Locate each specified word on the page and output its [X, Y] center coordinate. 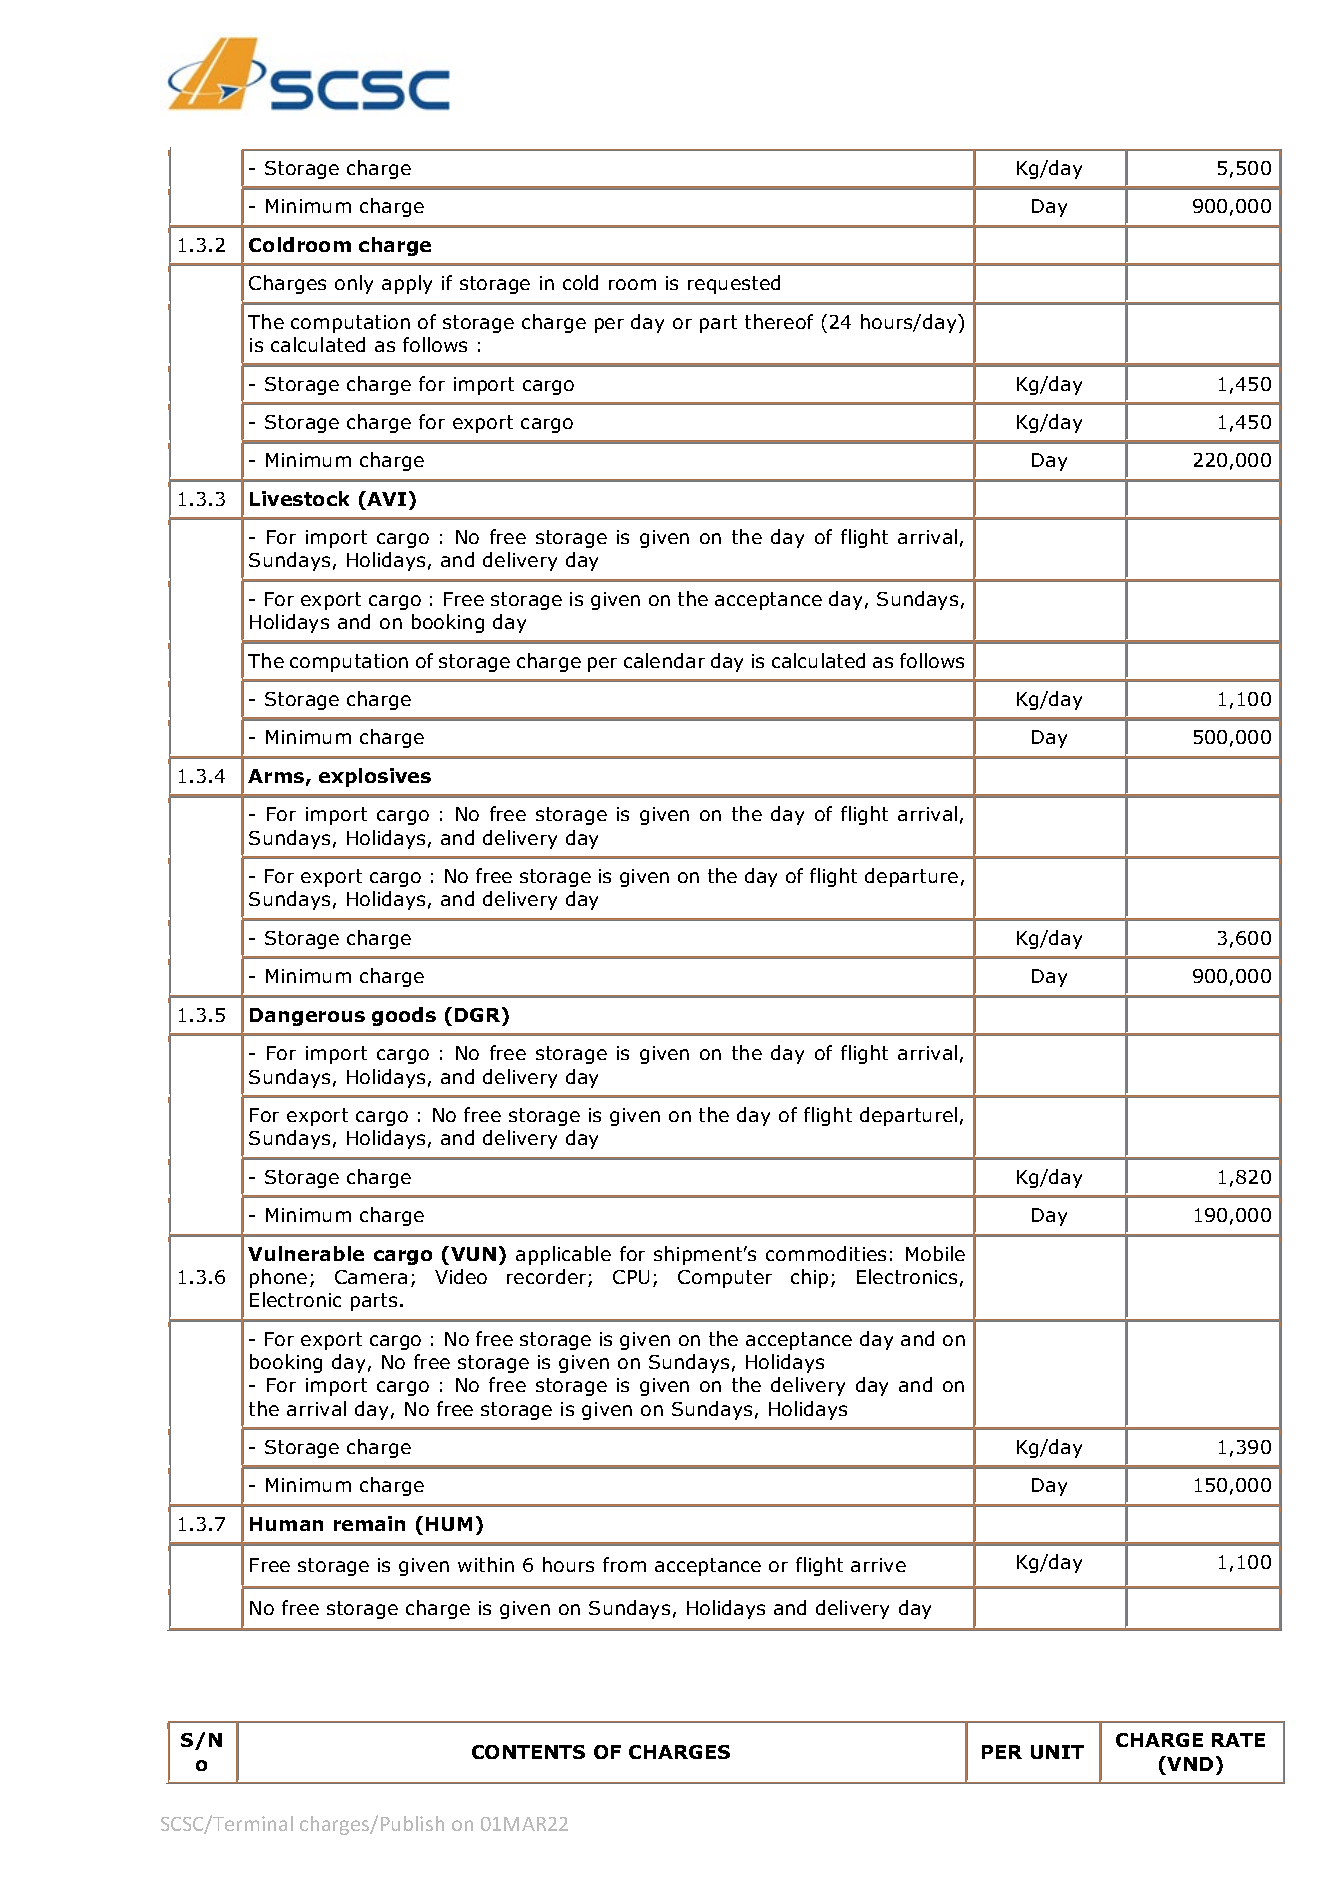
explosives [375, 777]
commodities [826, 1253]
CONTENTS [528, 1752]
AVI [385, 498]
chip [809, 1278]
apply [407, 284]
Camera [371, 1277]
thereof [779, 321]
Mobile [935, 1253]
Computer [725, 1279]
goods [404, 1016]
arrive [878, 1565]
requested [734, 284]
